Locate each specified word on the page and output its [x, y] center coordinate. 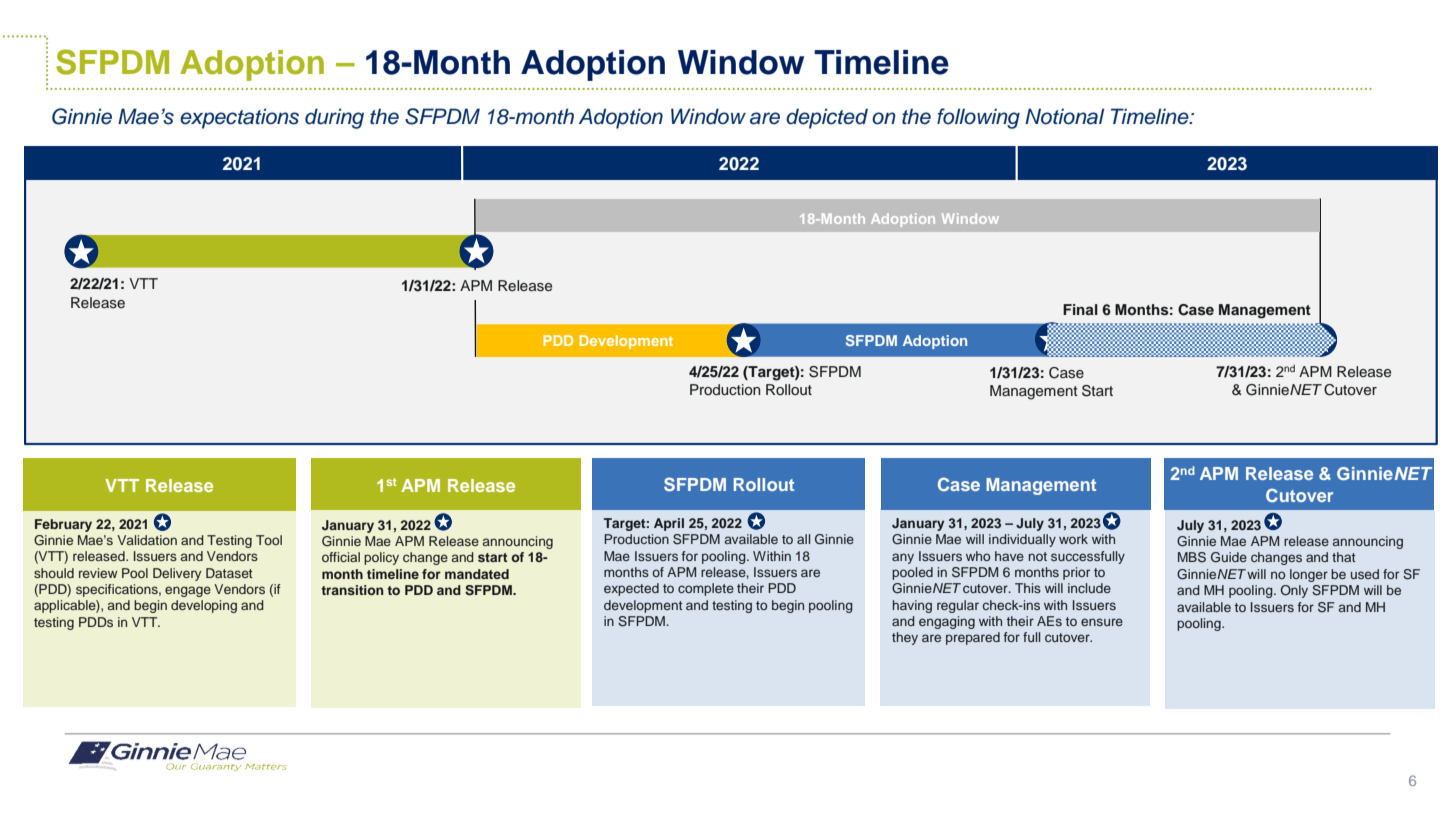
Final [1080, 309]
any [903, 558]
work [1073, 539]
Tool [269, 540]
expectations [239, 118]
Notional [1064, 116]
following [978, 118]
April [669, 524]
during [334, 118]
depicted [827, 118]
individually [1022, 540]
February [63, 525]
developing [204, 606]
